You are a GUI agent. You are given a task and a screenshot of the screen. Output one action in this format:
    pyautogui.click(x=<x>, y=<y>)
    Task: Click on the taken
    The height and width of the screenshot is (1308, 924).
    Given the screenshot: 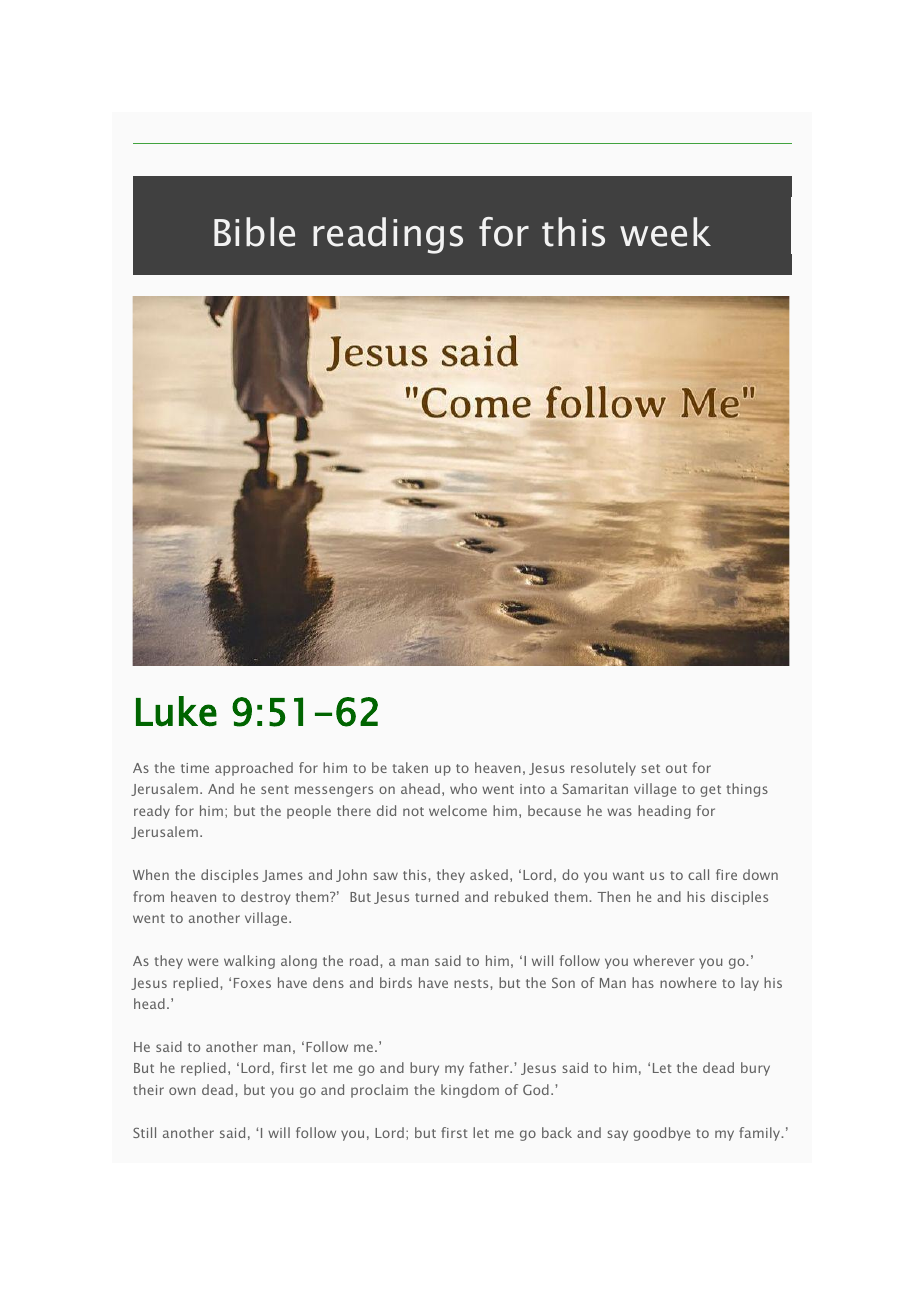 What is the action you would take?
    pyautogui.click(x=410, y=767)
